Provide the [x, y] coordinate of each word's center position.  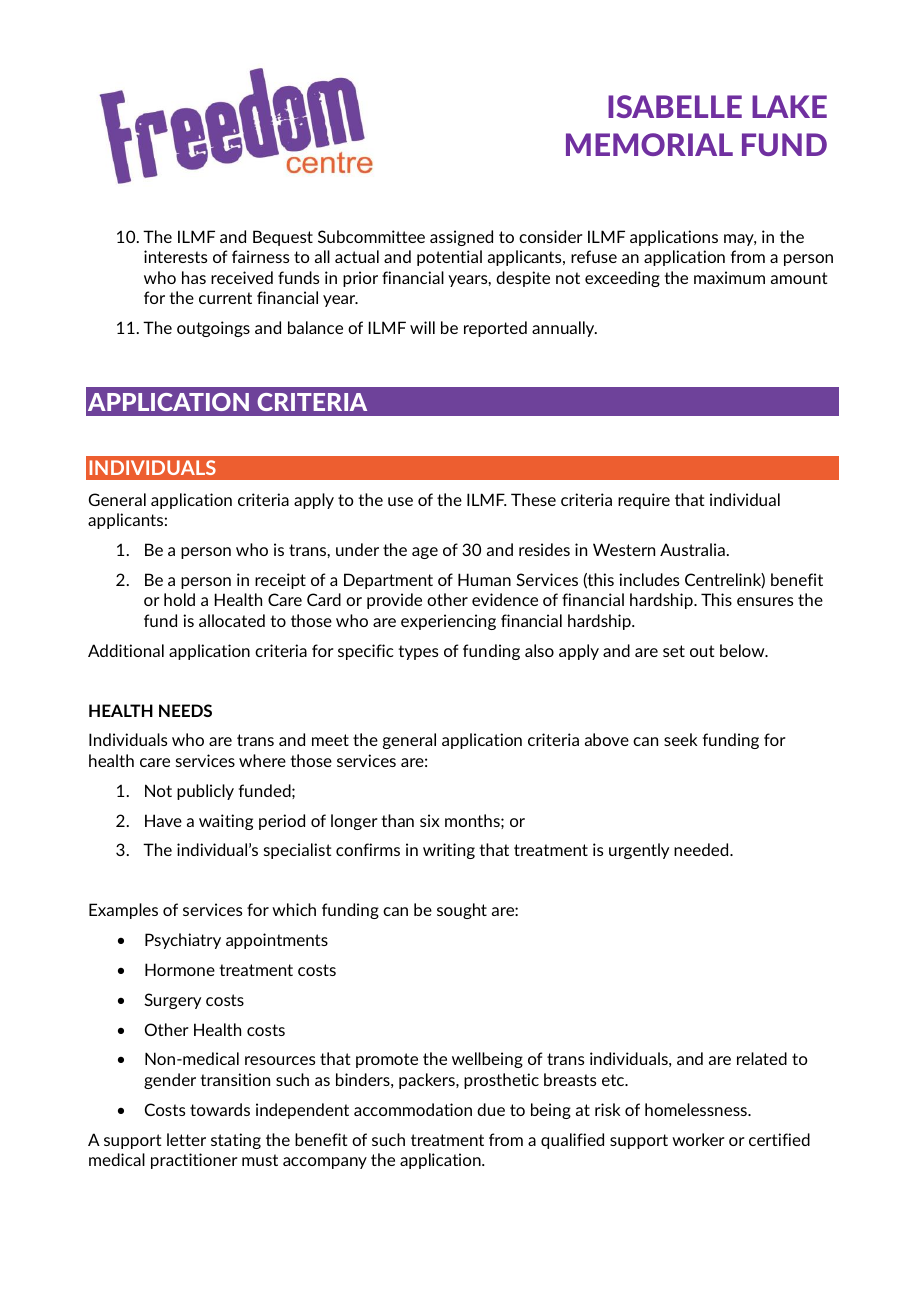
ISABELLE [675, 106]
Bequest [283, 238]
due [491, 1109]
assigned [461, 238]
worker [698, 1139]
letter [186, 1139]
